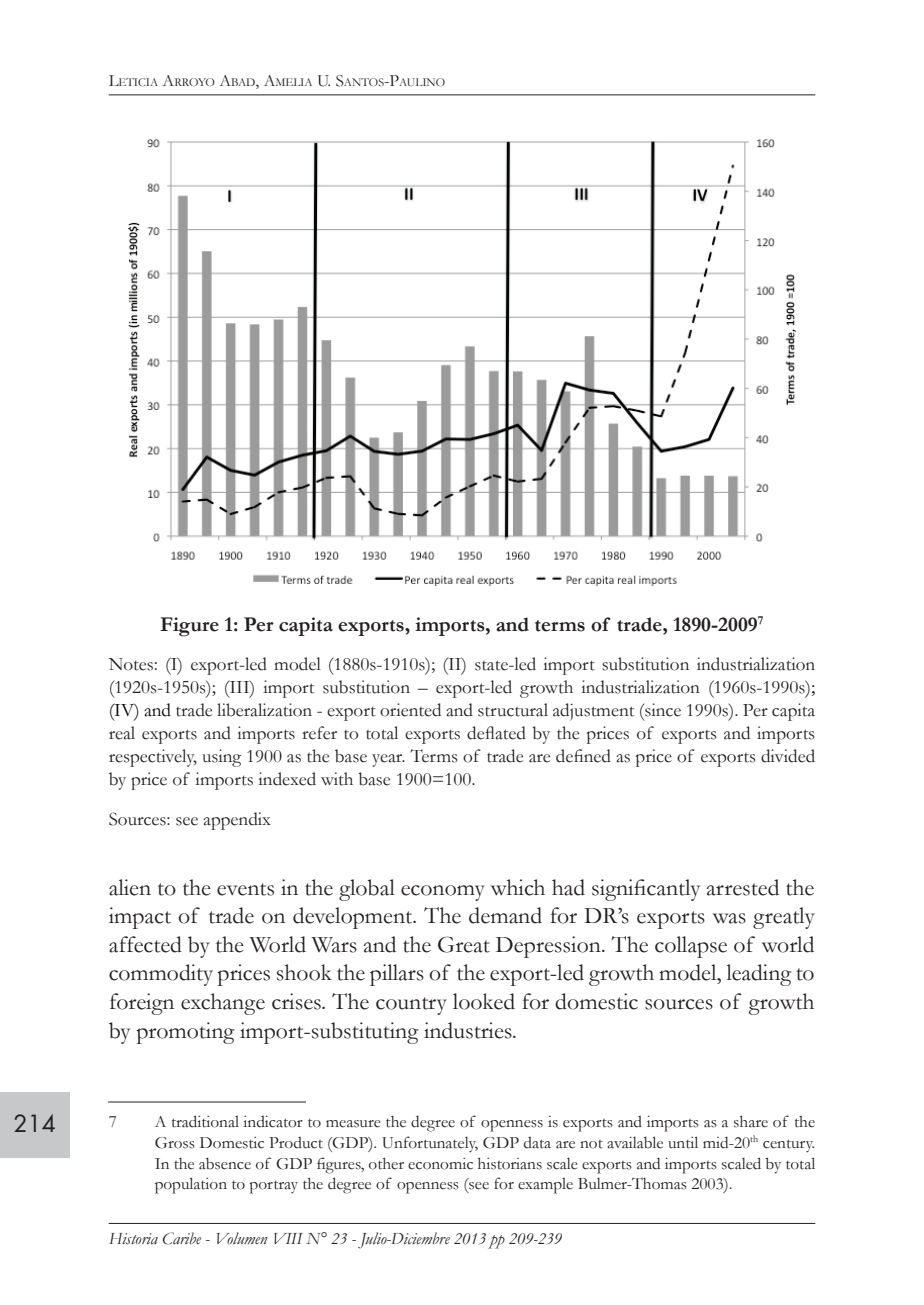 Image resolution: width=924 pixels, height=1305 pixels. Describe the element at coordinates (410, 710) in the document. I see `oriented` at that location.
